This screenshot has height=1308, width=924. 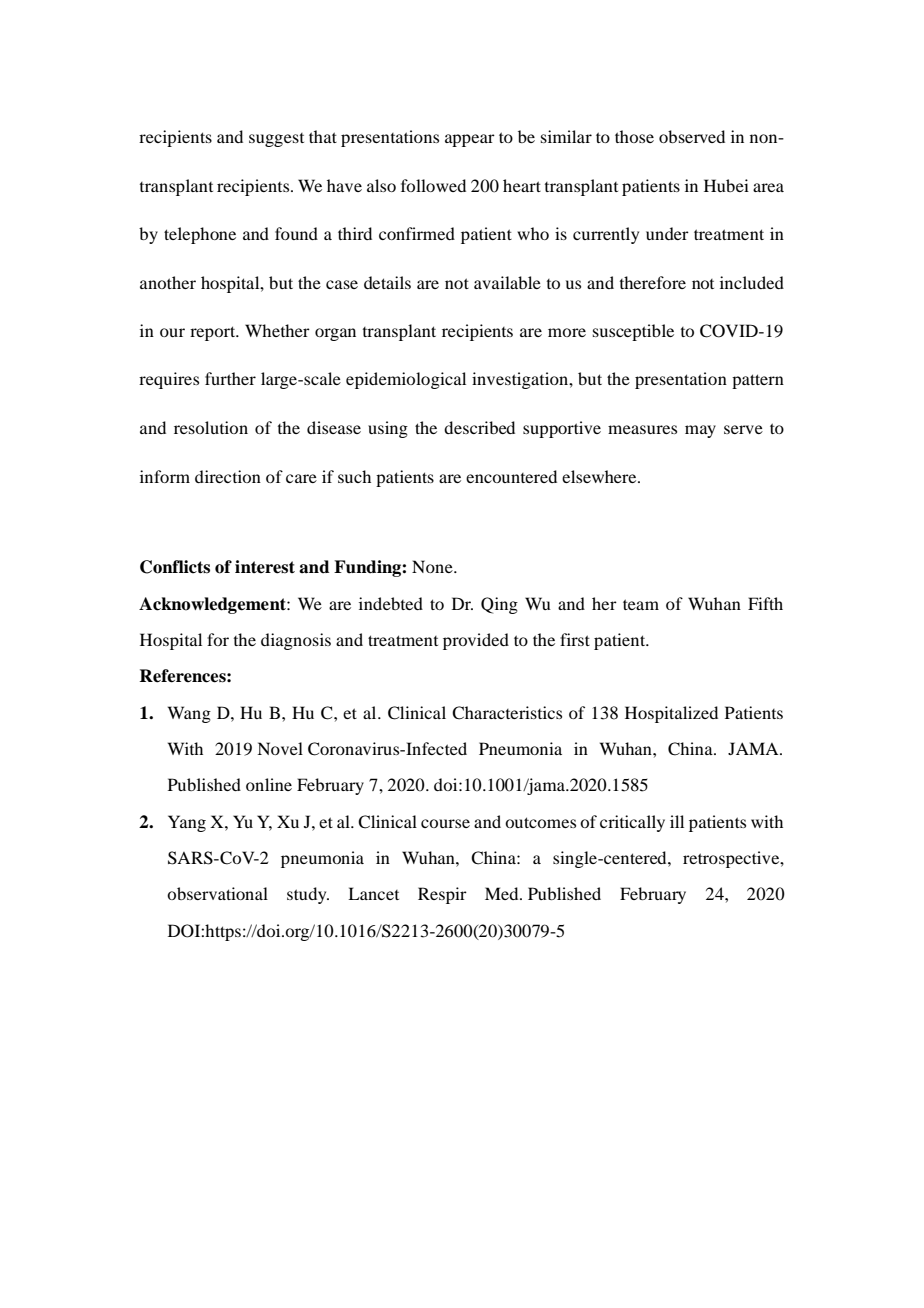 I want to click on further, so click(x=230, y=378).
